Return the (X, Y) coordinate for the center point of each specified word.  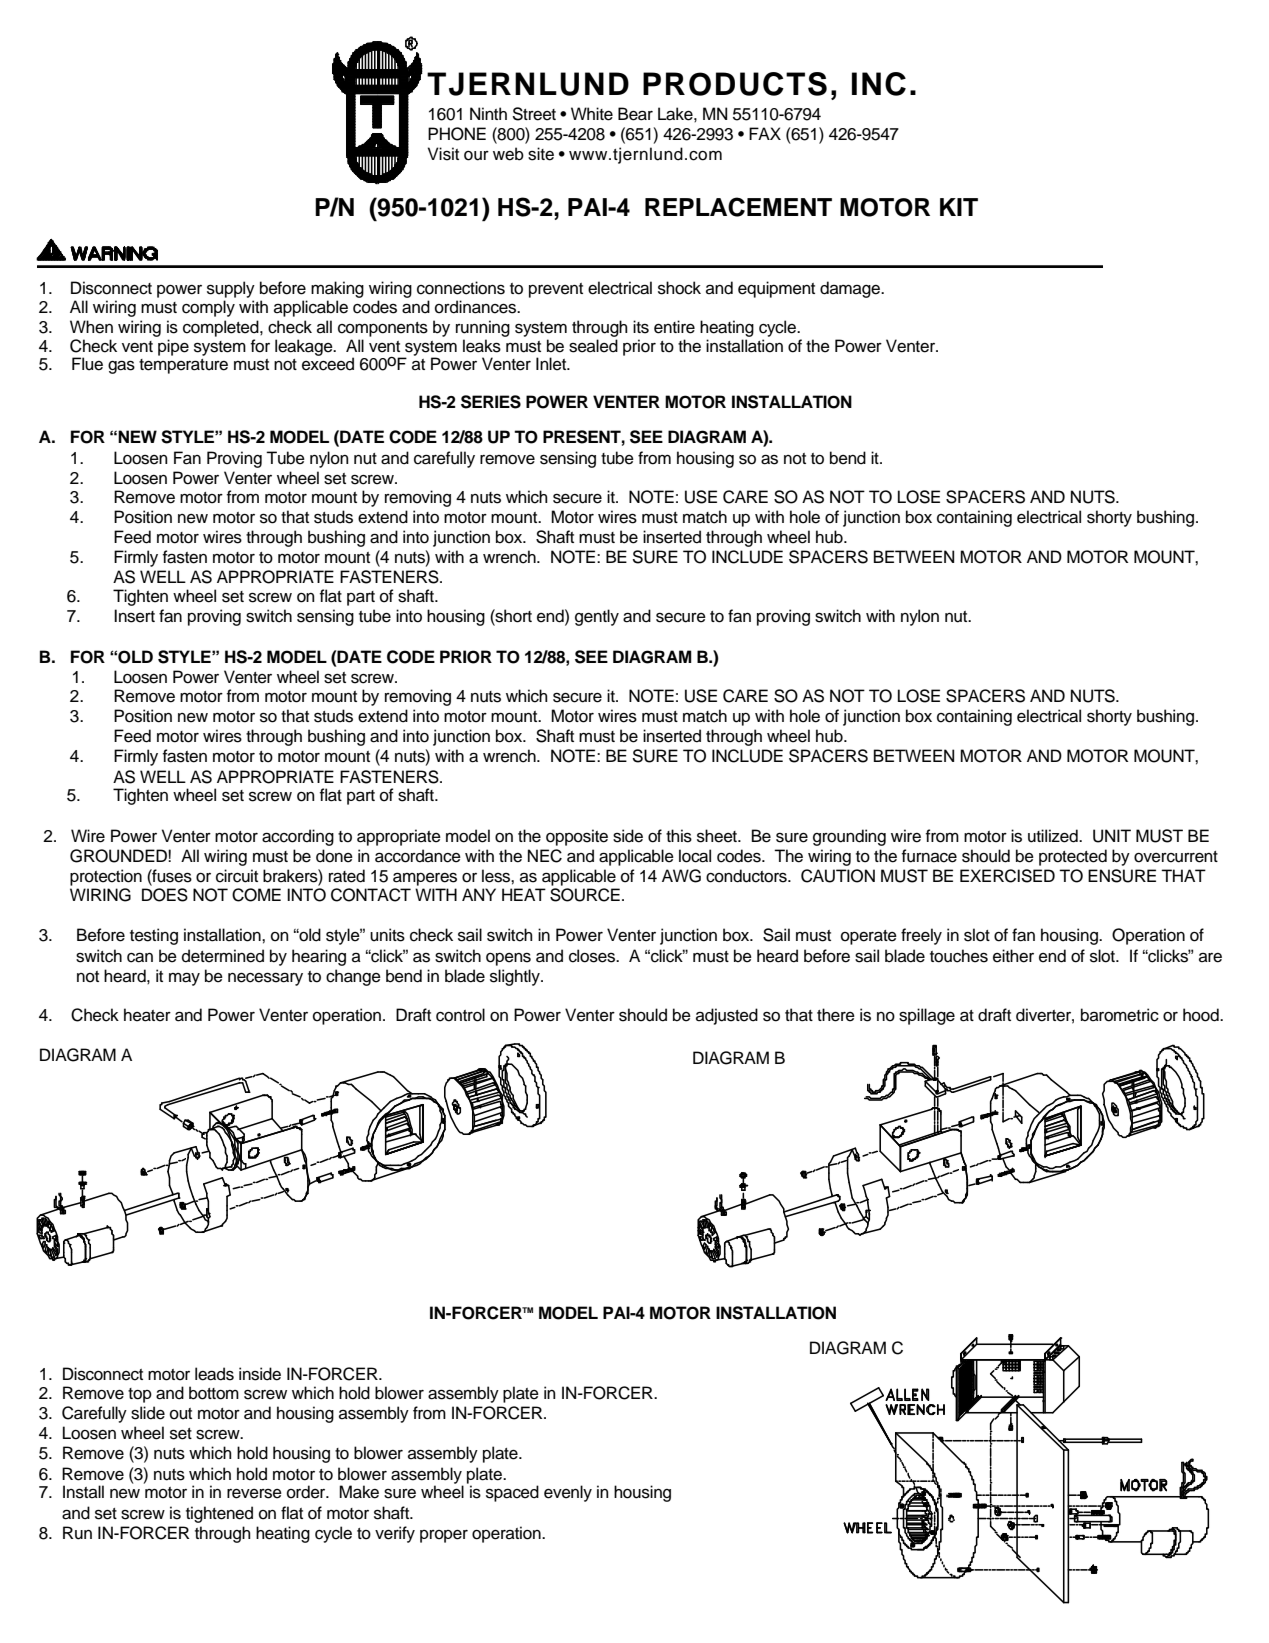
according (298, 837)
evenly (568, 1493)
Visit (443, 154)
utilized (1054, 836)
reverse (254, 1494)
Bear (635, 114)
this (679, 836)
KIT (959, 207)
